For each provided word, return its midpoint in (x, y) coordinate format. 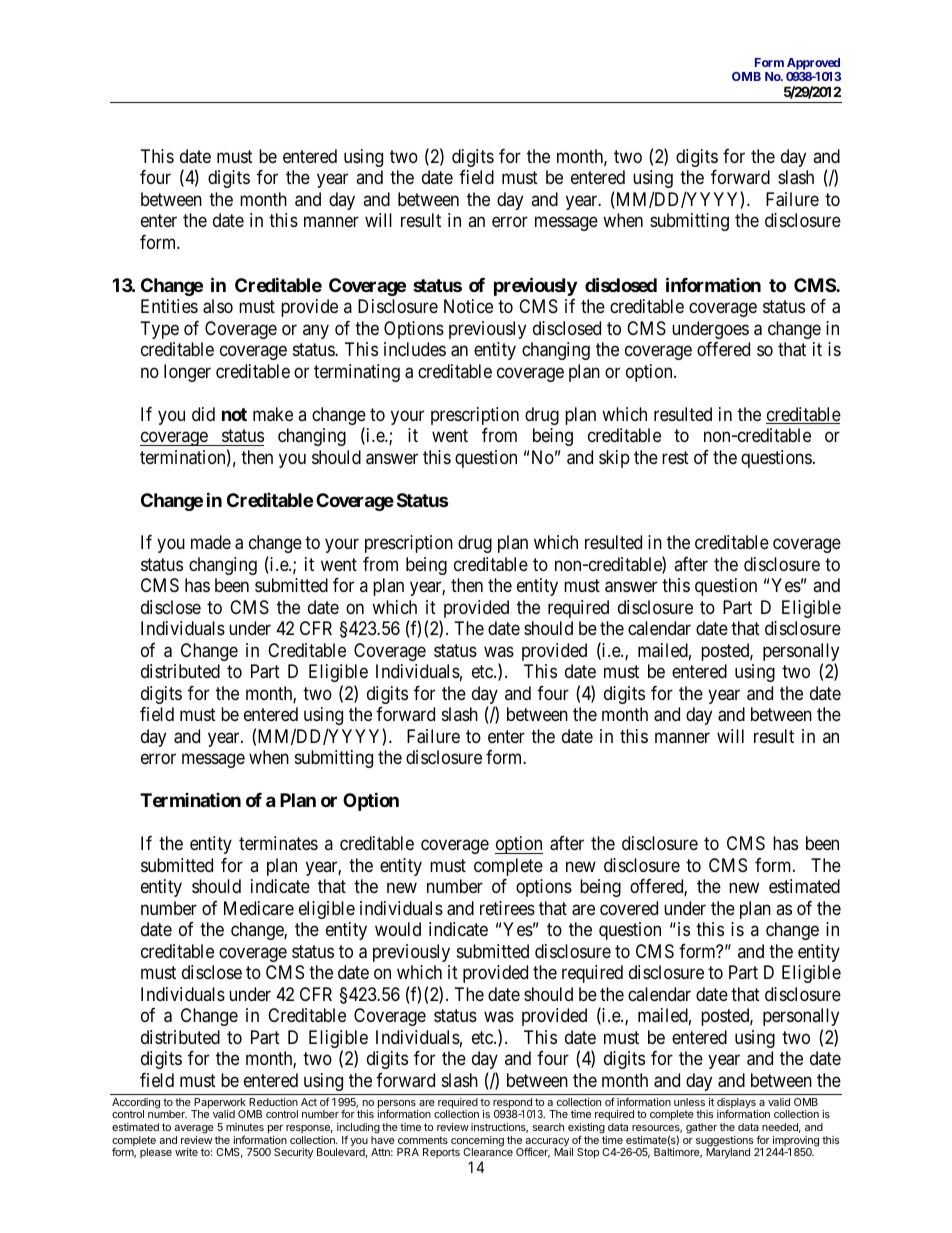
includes (415, 349)
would (398, 929)
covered (629, 908)
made (211, 542)
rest (675, 457)
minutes (245, 1127)
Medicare (259, 908)
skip (614, 459)
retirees (507, 908)
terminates (278, 843)
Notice (468, 306)
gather (701, 1128)
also (218, 306)
